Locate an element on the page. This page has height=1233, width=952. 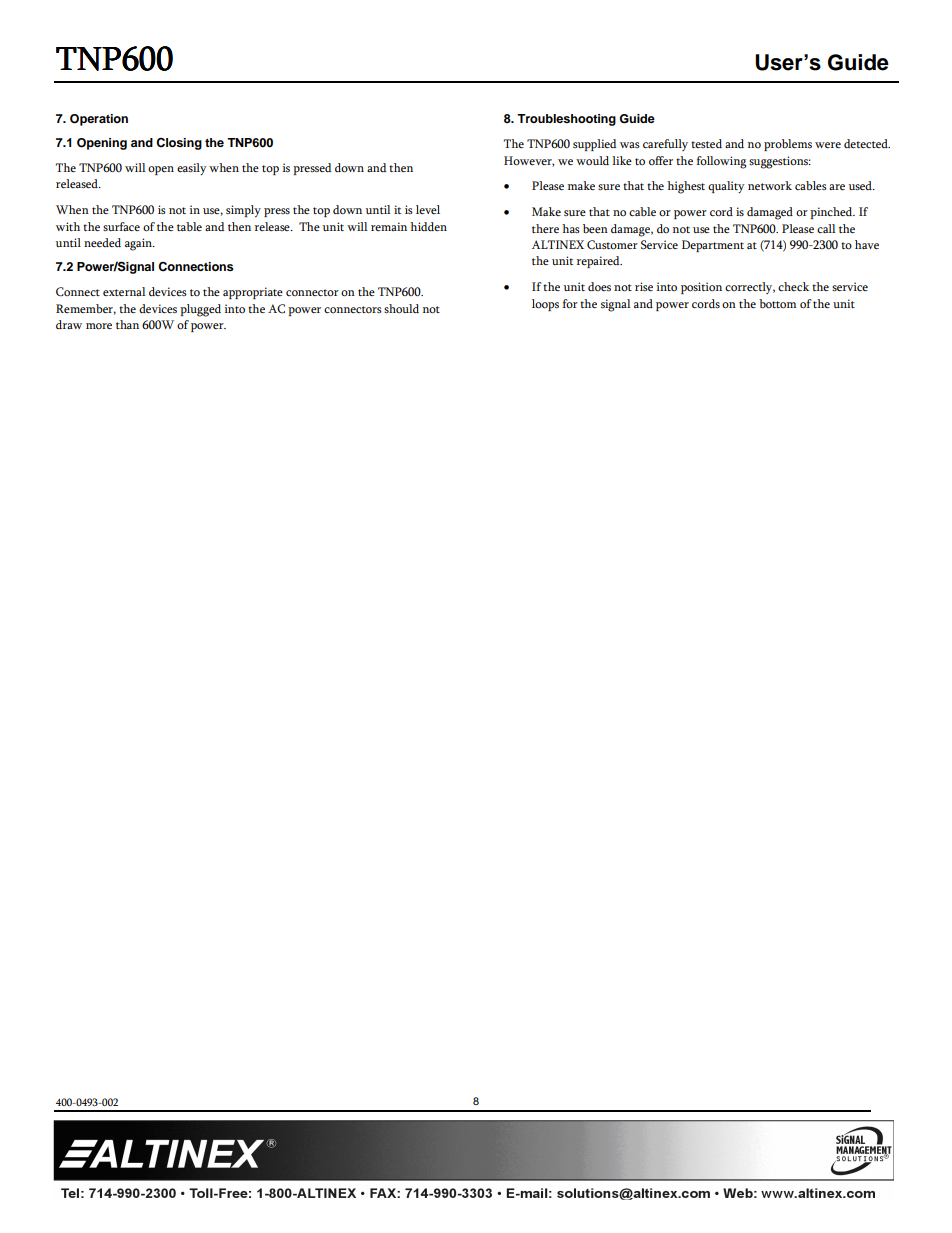
Troubleshooting is located at coordinates (566, 120).
